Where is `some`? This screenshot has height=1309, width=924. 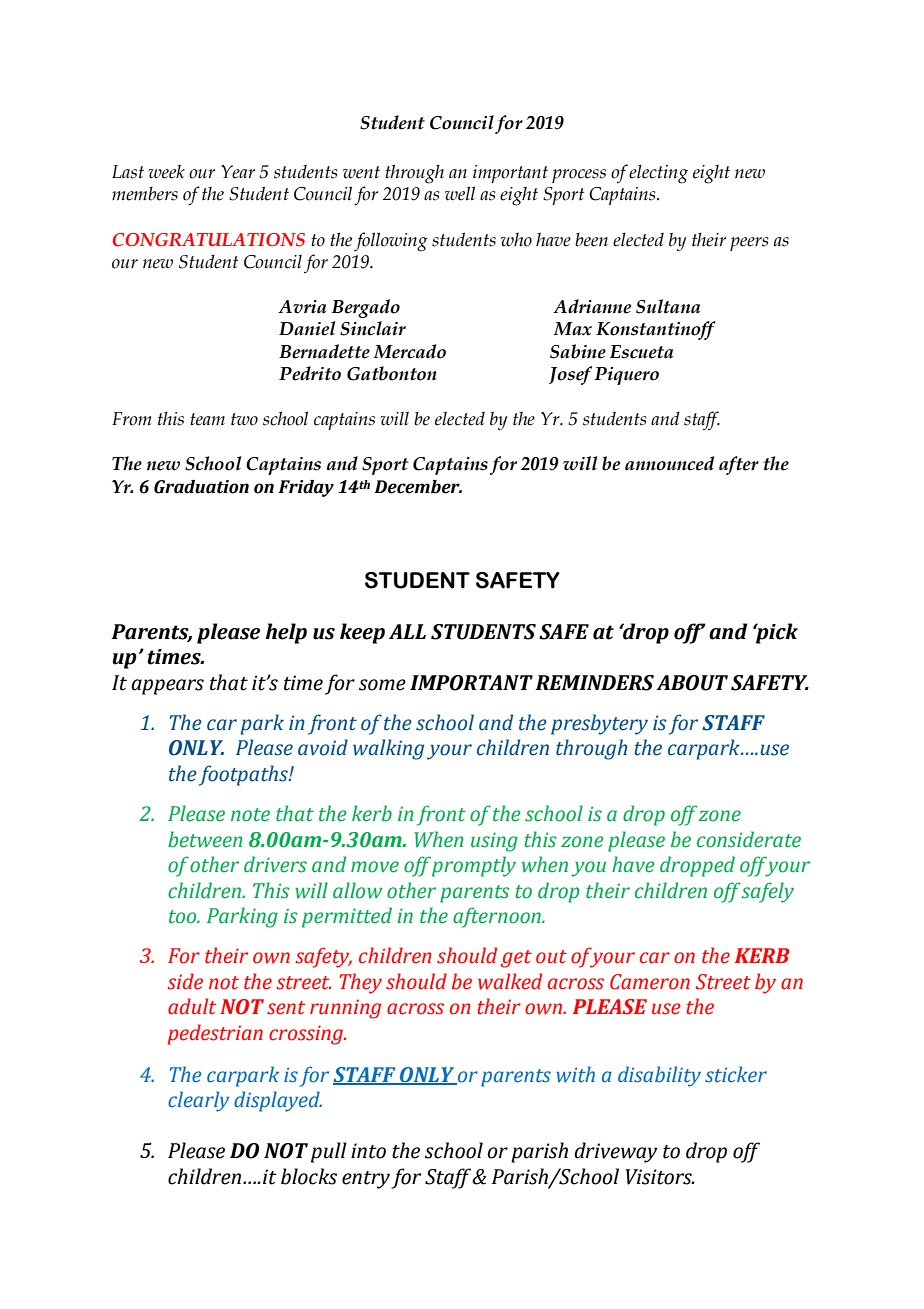
some is located at coordinates (382, 685).
